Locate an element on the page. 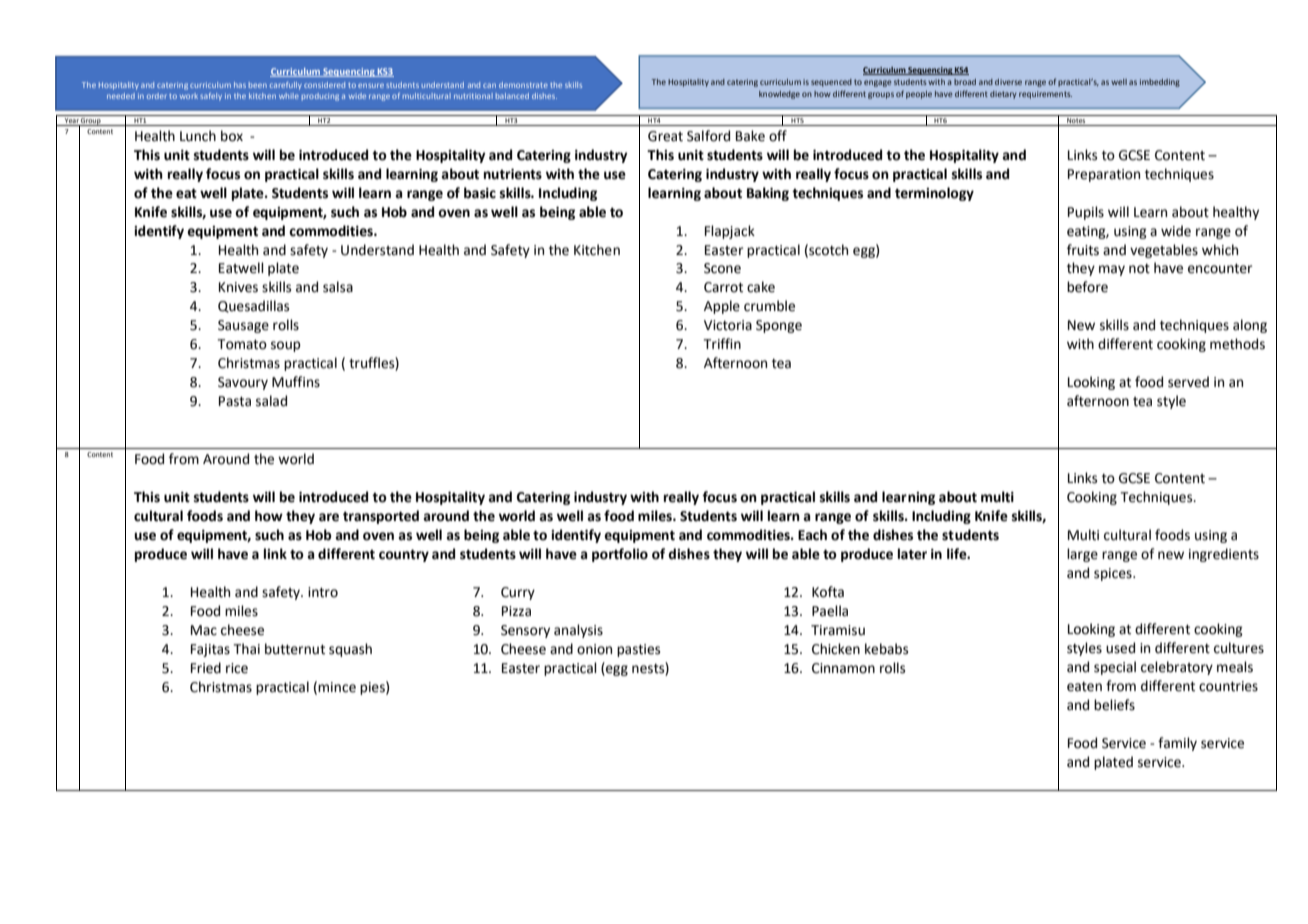 The height and width of the document is (924, 1308). Mac is located at coordinates (204, 630).
